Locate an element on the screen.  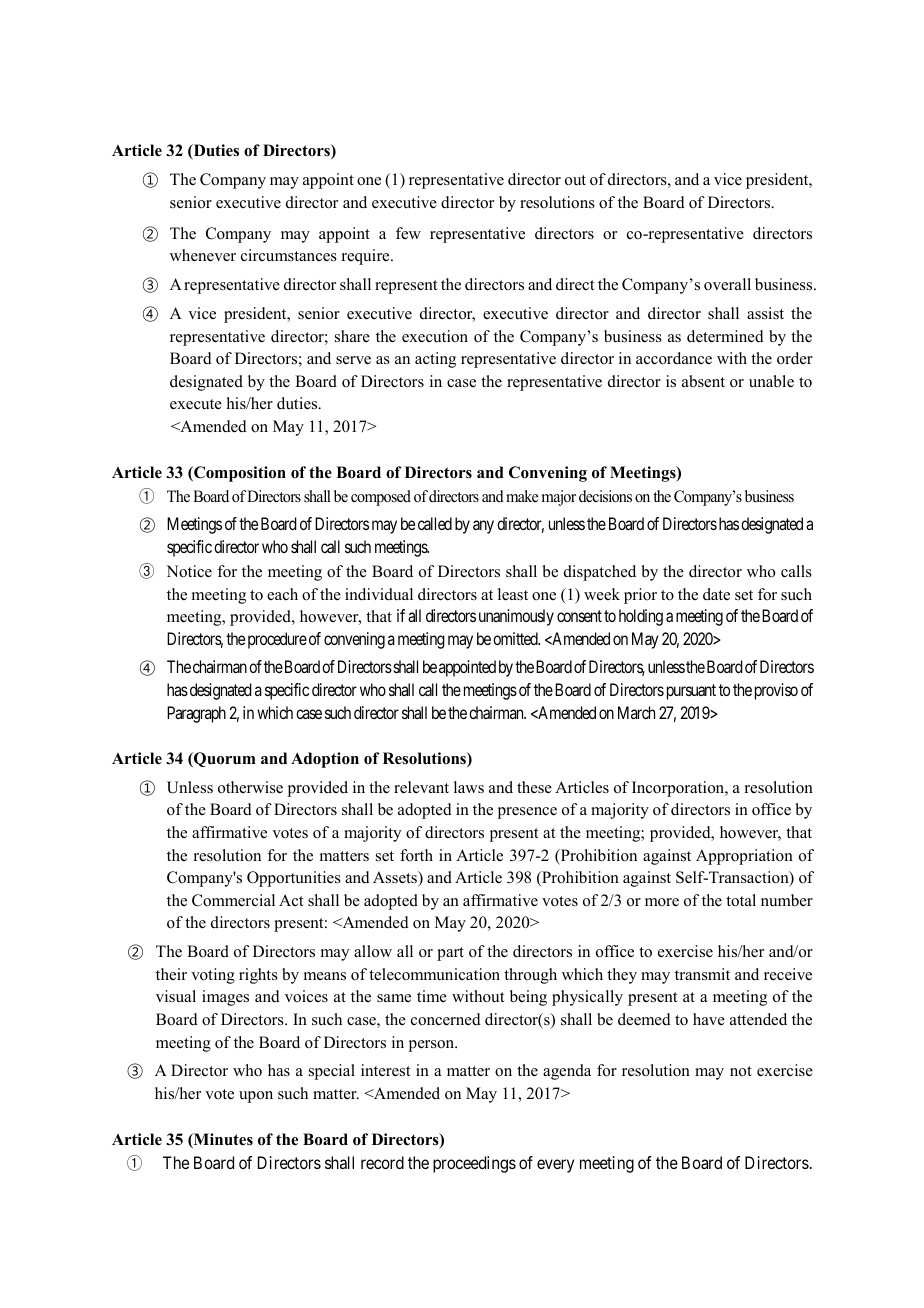
few is located at coordinates (408, 233).
